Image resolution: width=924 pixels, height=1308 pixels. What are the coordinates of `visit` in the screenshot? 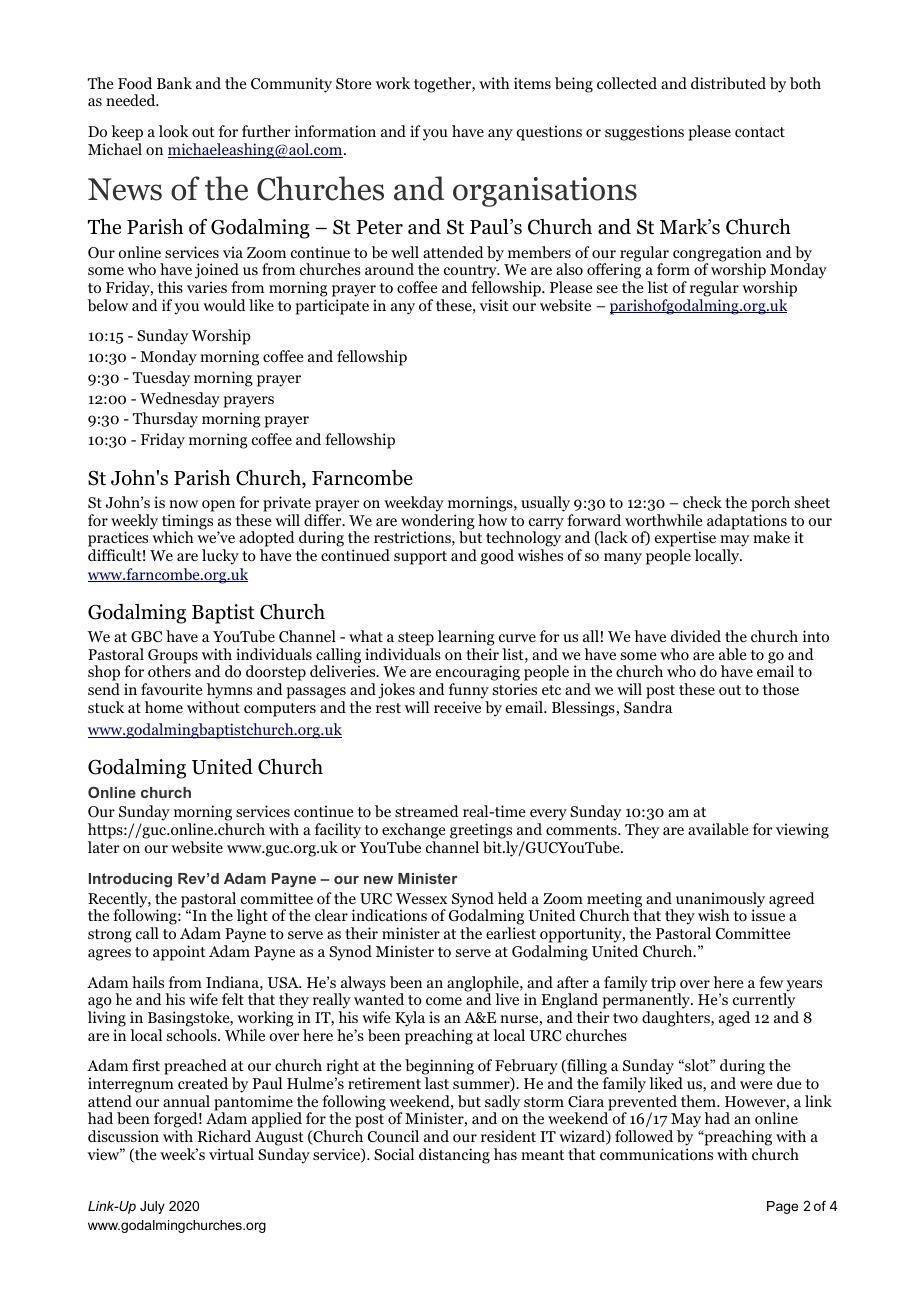 It's located at (494, 305).
